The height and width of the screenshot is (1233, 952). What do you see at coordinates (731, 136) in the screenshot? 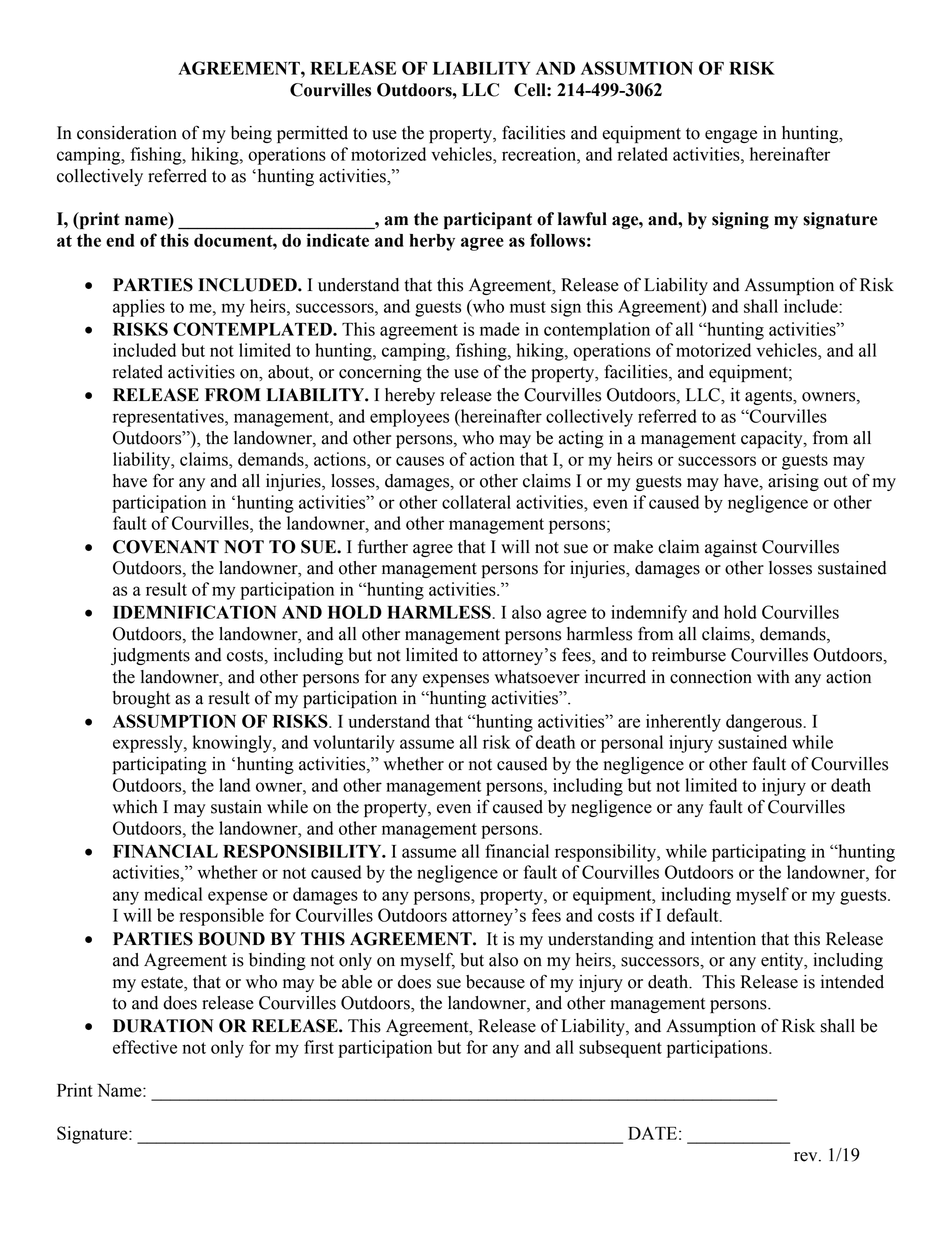
I see `engage` at bounding box center [731, 136].
